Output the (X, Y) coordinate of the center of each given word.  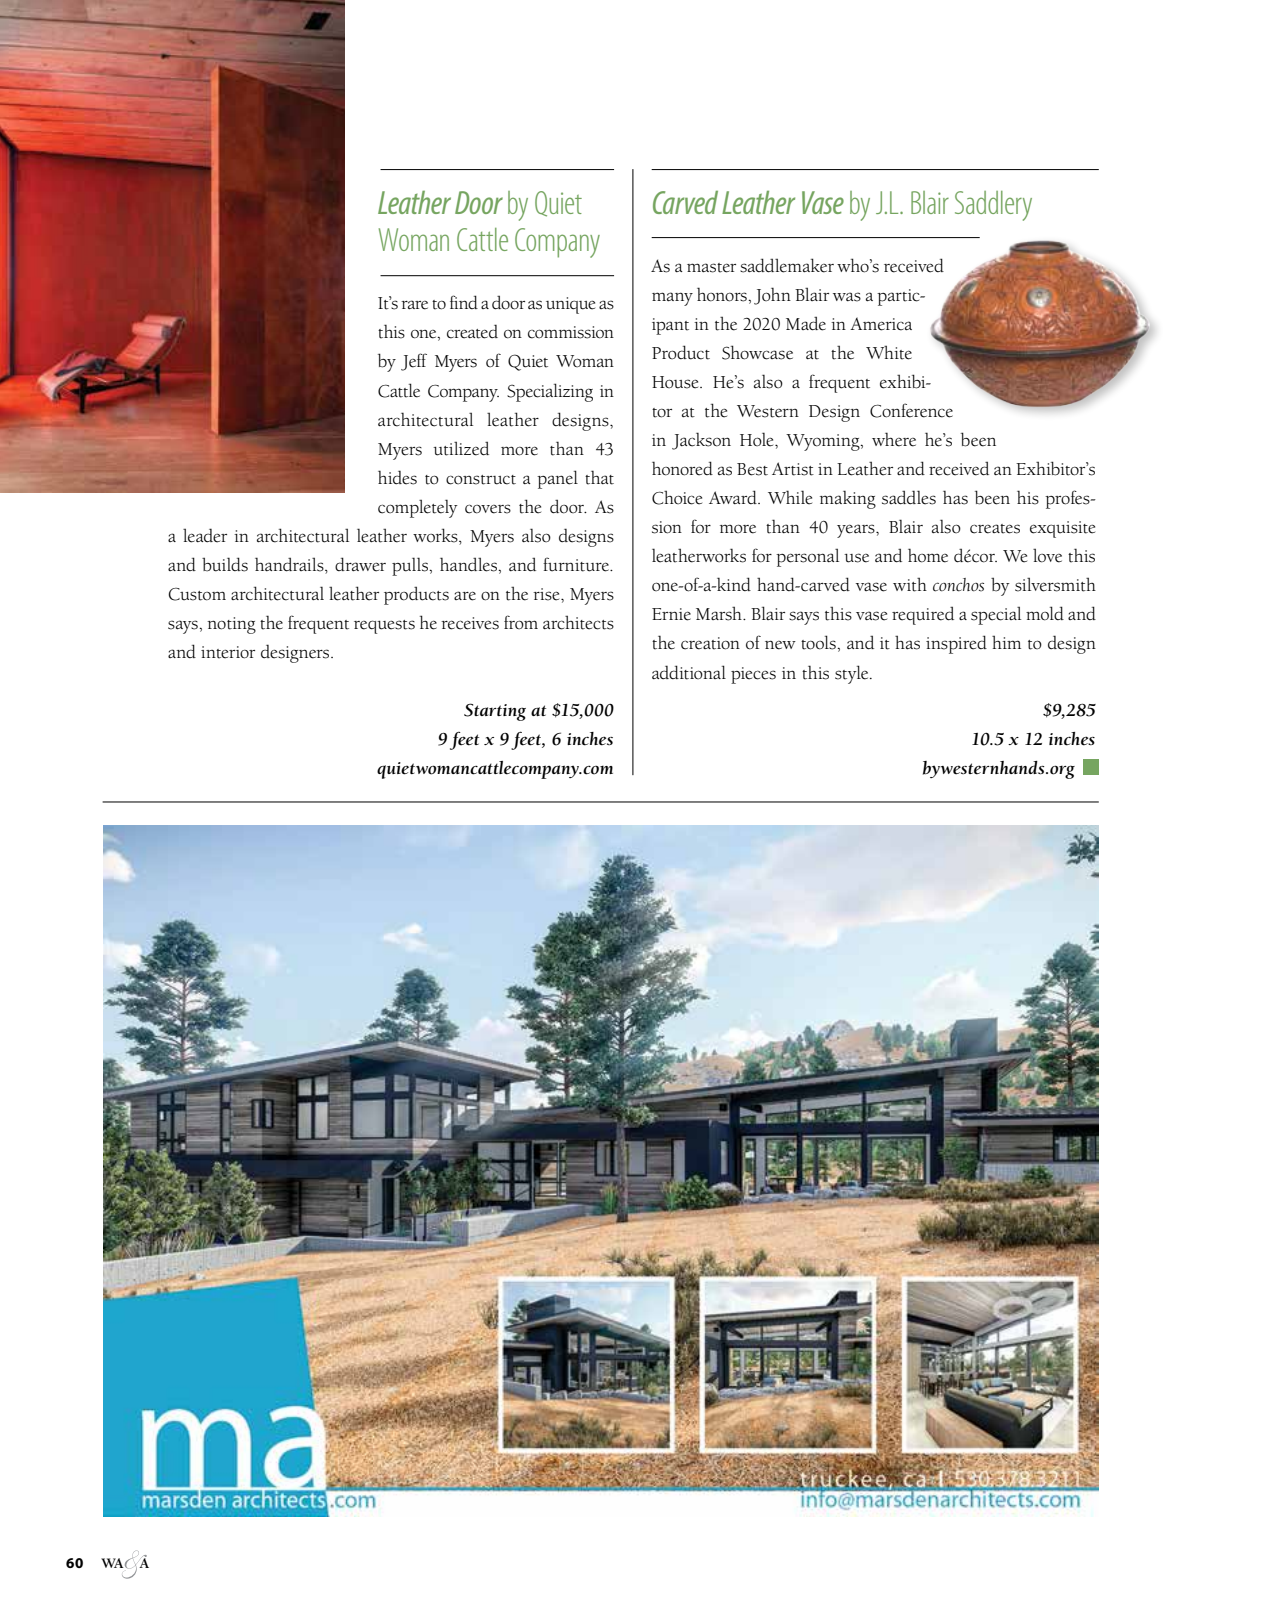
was (847, 297)
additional (689, 672)
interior (228, 652)
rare (414, 305)
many (672, 299)
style (853, 674)
